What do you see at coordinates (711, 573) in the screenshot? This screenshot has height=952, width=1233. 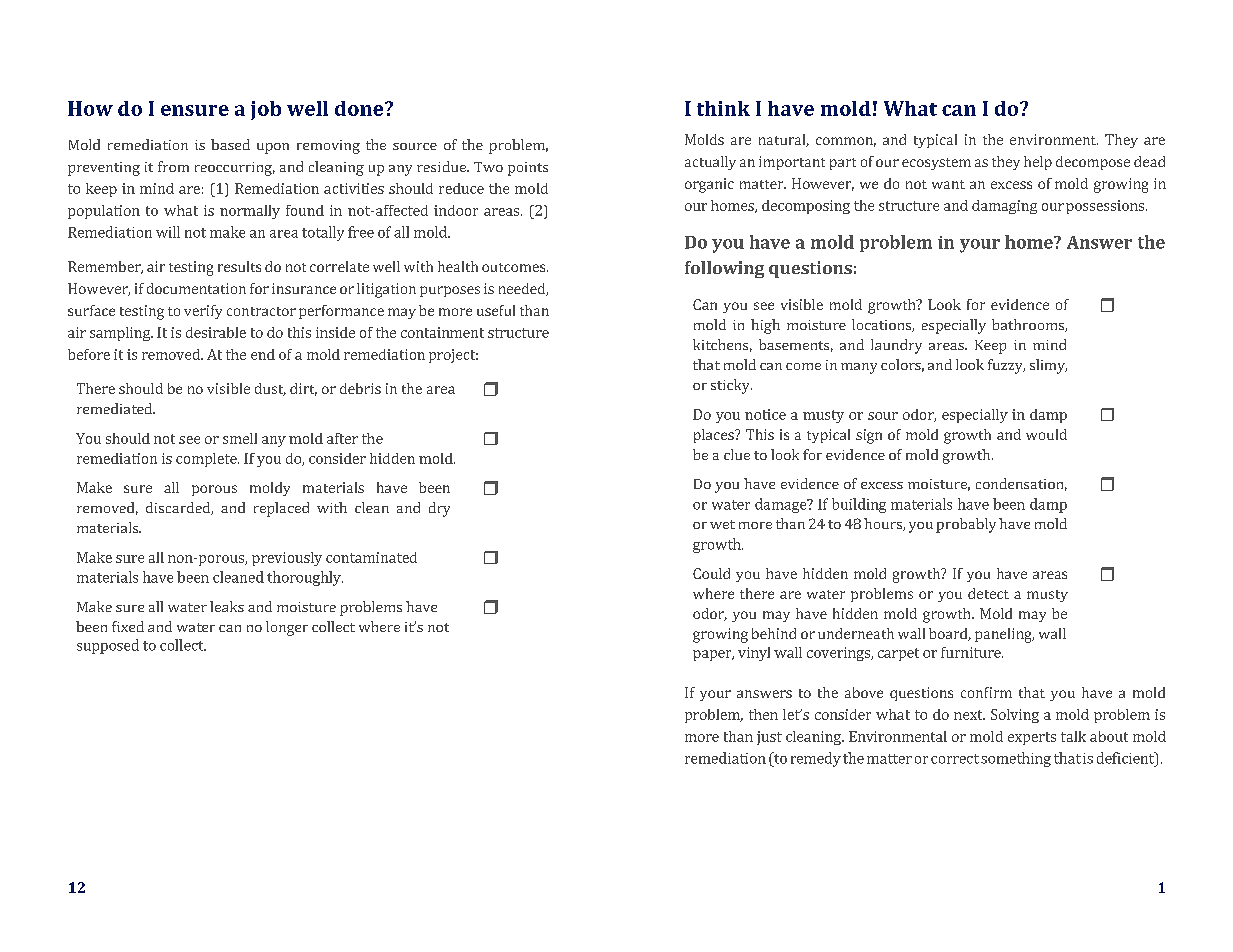 I see `Could` at bounding box center [711, 573].
